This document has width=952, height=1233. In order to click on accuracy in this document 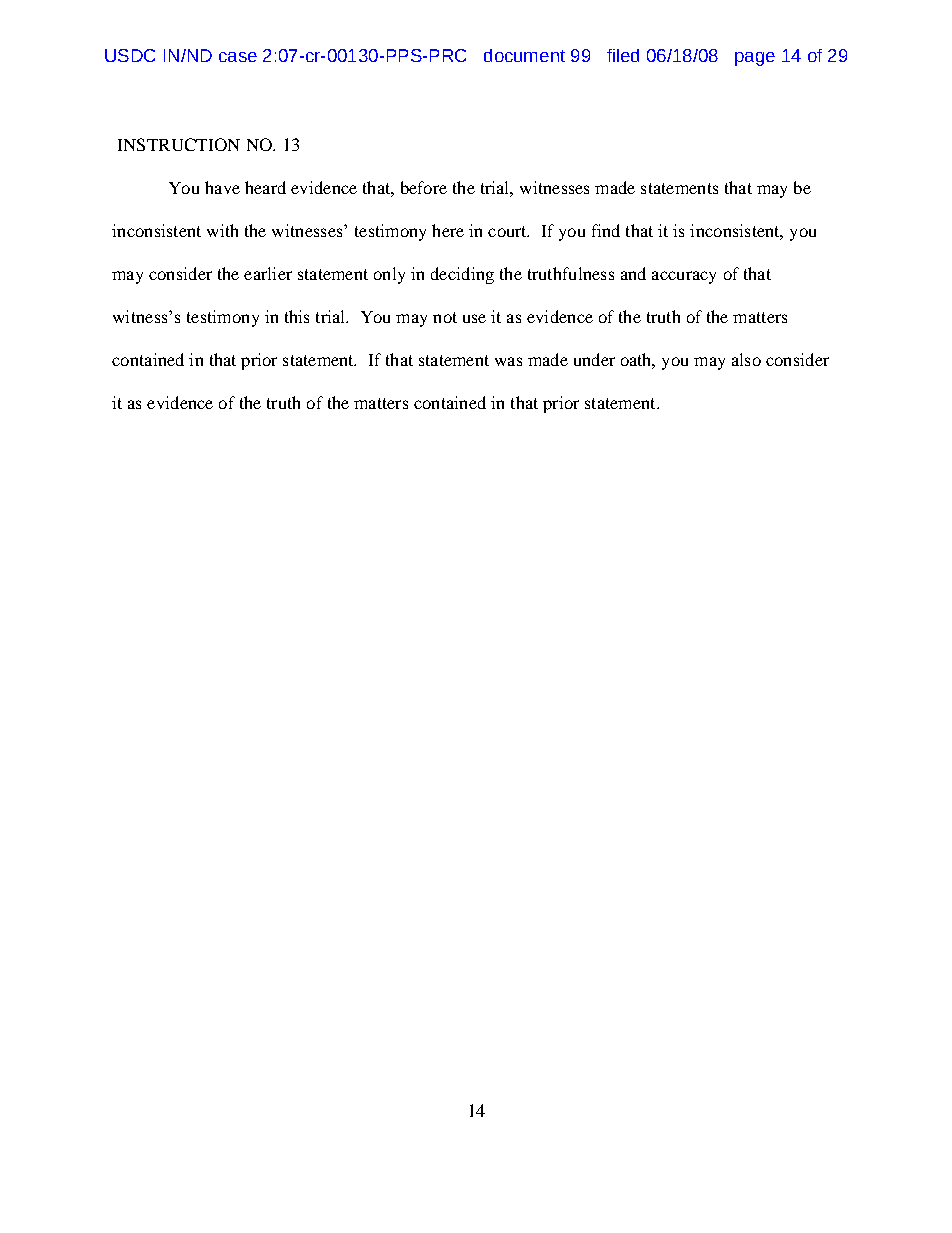, I will do `click(684, 277)`.
